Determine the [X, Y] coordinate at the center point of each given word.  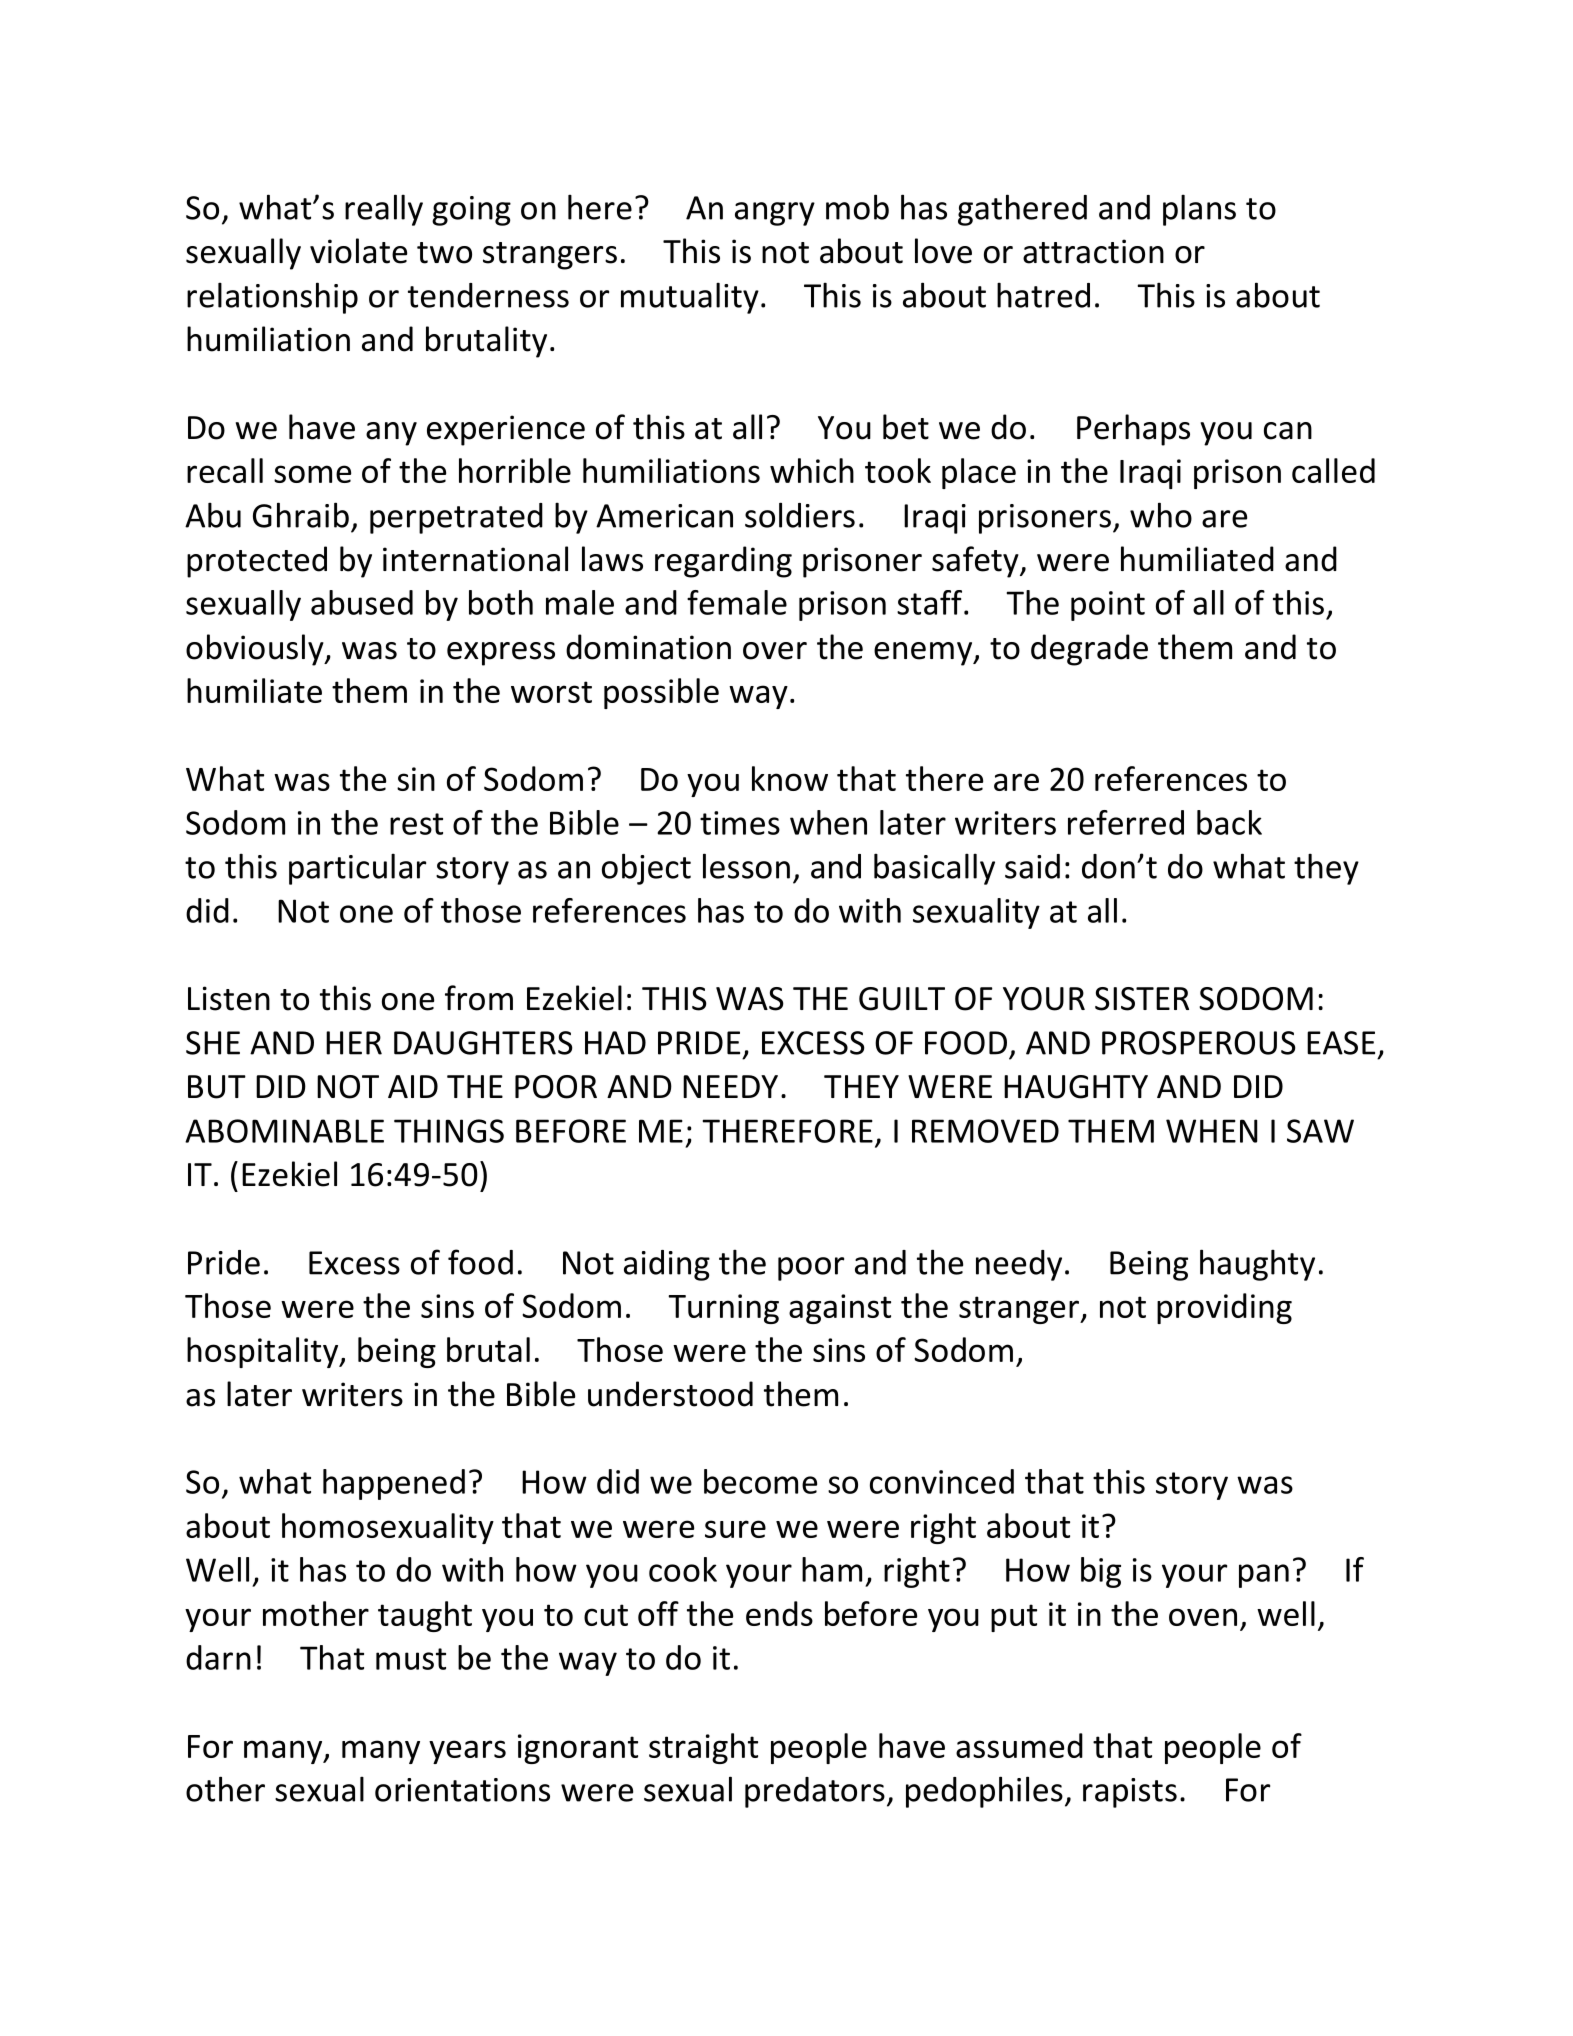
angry [775, 214]
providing [1224, 1308]
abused [362, 602]
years [467, 1752]
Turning [723, 1309]
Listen [229, 998]
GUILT [902, 999]
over [775, 651]
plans [1199, 210]
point [1108, 606]
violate [358, 251]
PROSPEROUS [1199, 1043]
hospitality [264, 1352]
